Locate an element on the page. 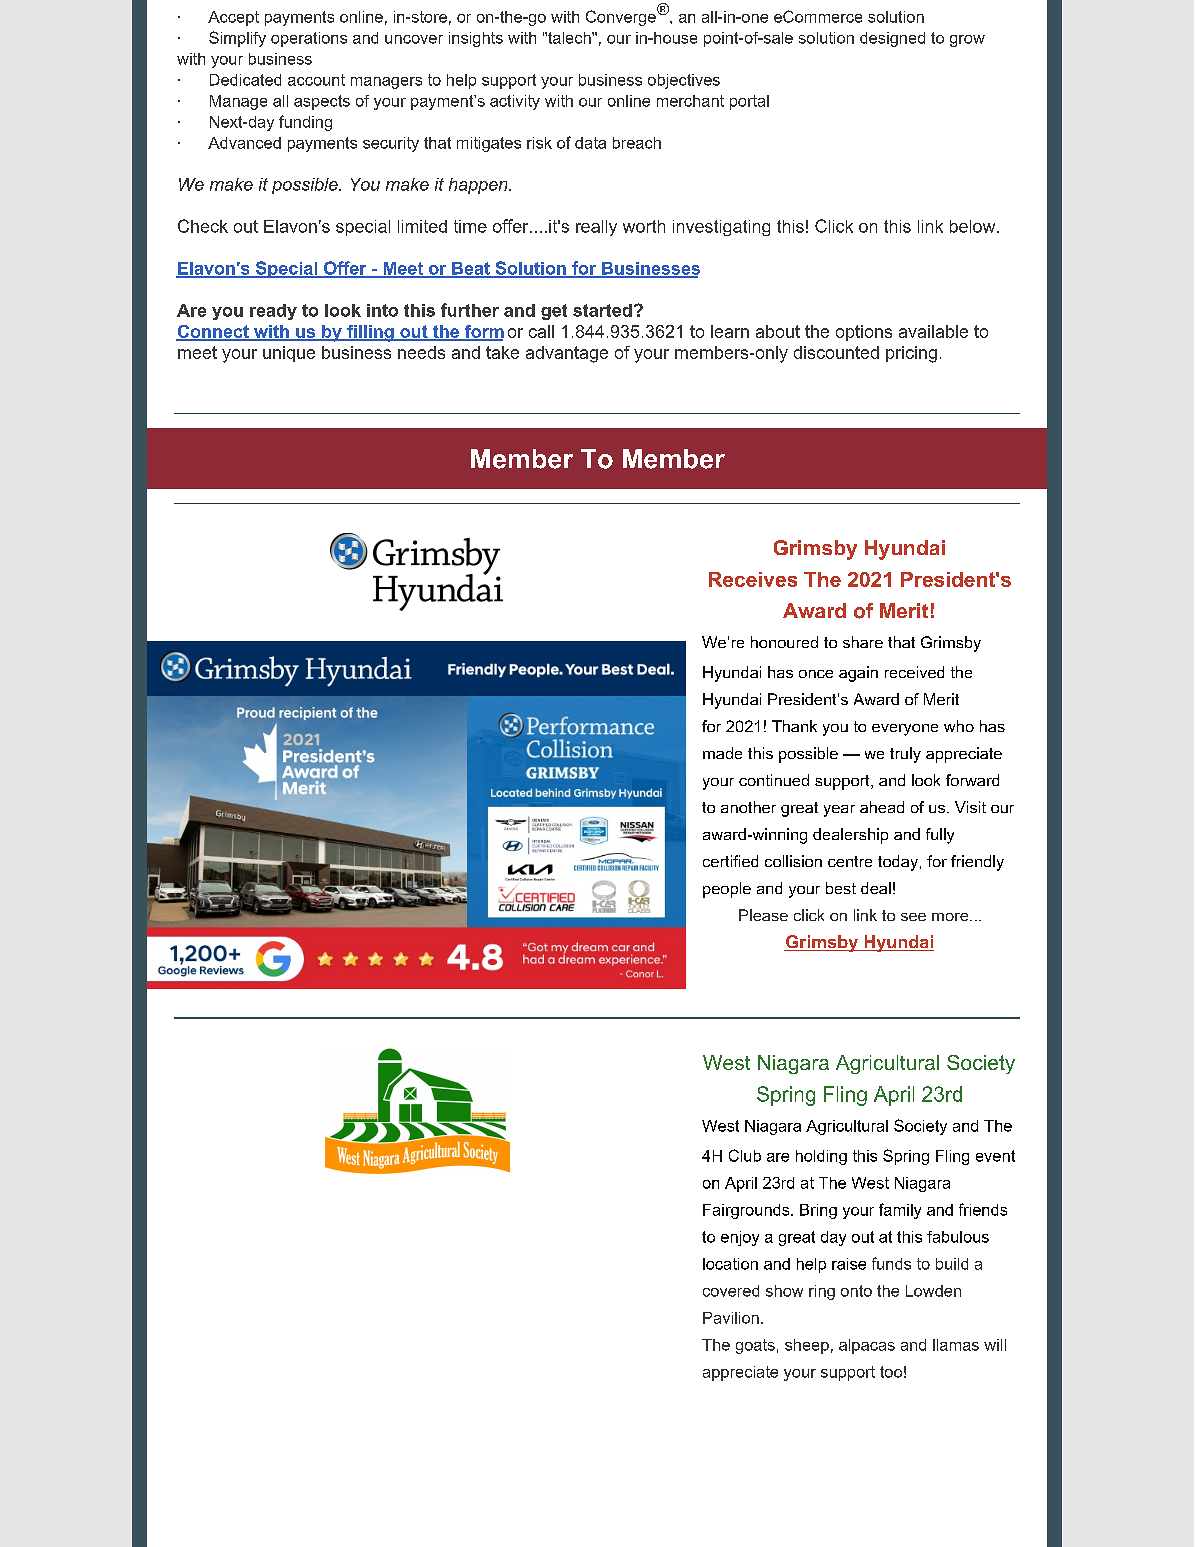 This document has width=1195, height=1547. advantage is located at coordinates (567, 354).
